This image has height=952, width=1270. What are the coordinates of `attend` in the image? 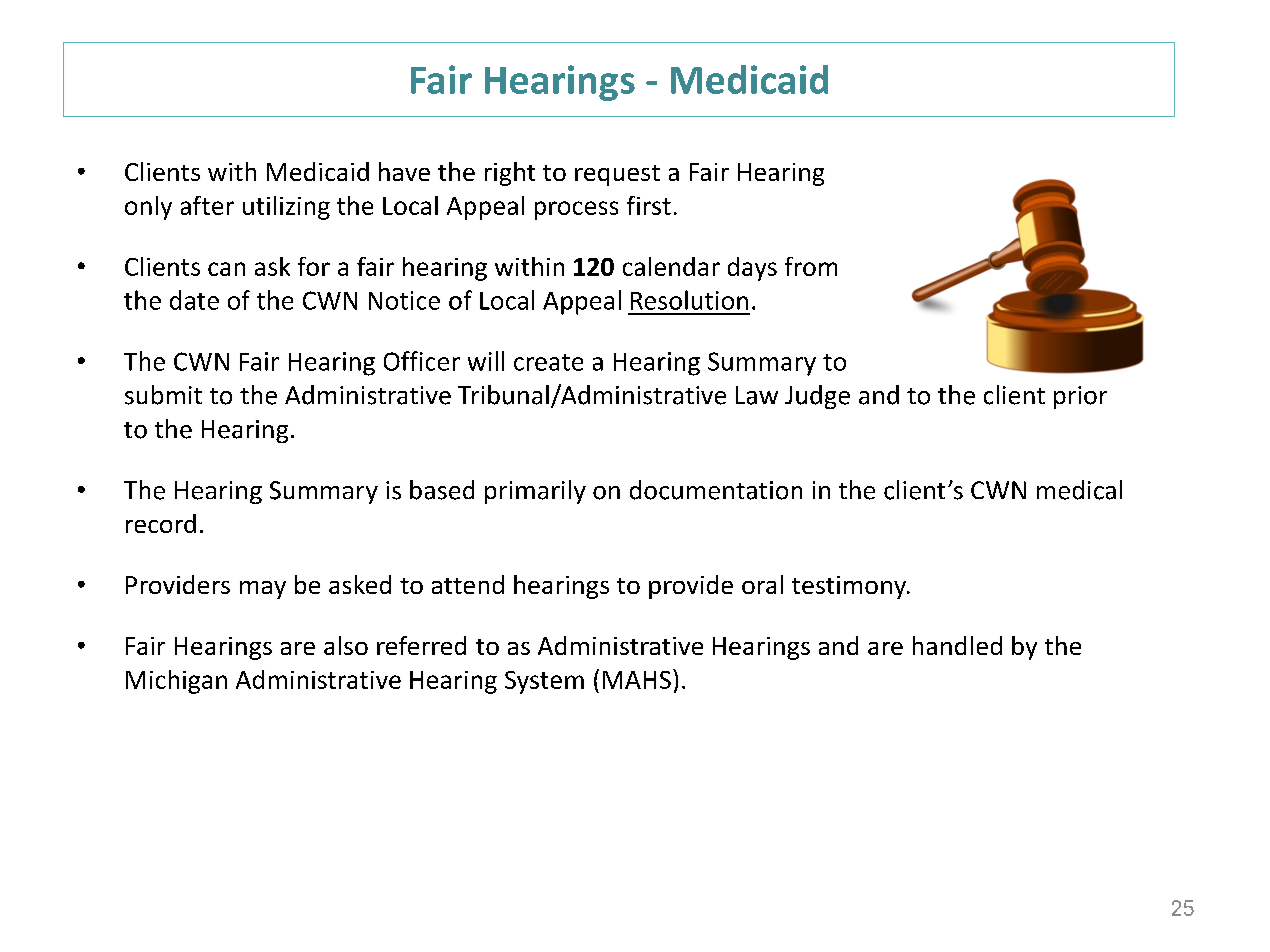 It's located at (468, 584).
